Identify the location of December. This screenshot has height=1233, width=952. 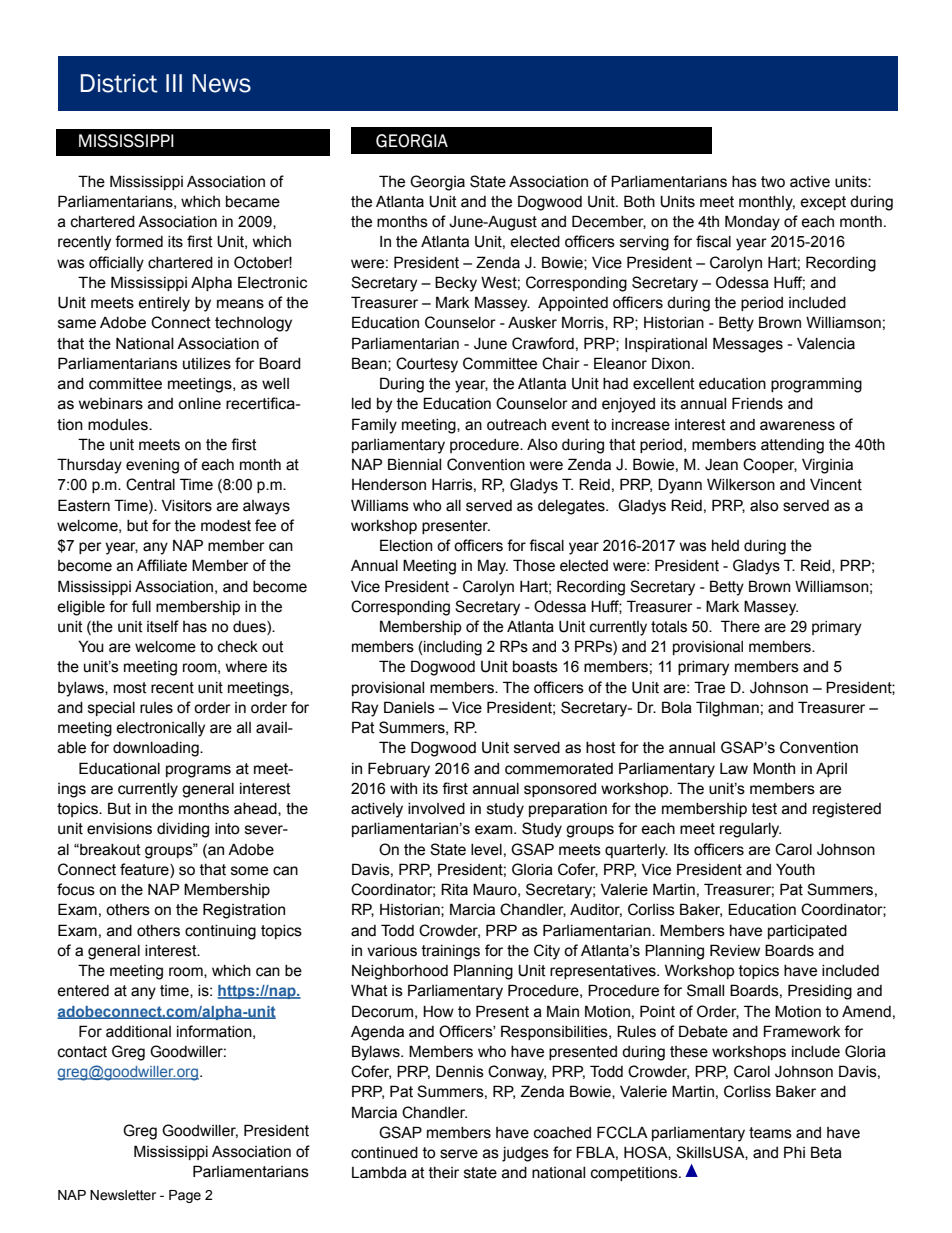
(609, 222).
